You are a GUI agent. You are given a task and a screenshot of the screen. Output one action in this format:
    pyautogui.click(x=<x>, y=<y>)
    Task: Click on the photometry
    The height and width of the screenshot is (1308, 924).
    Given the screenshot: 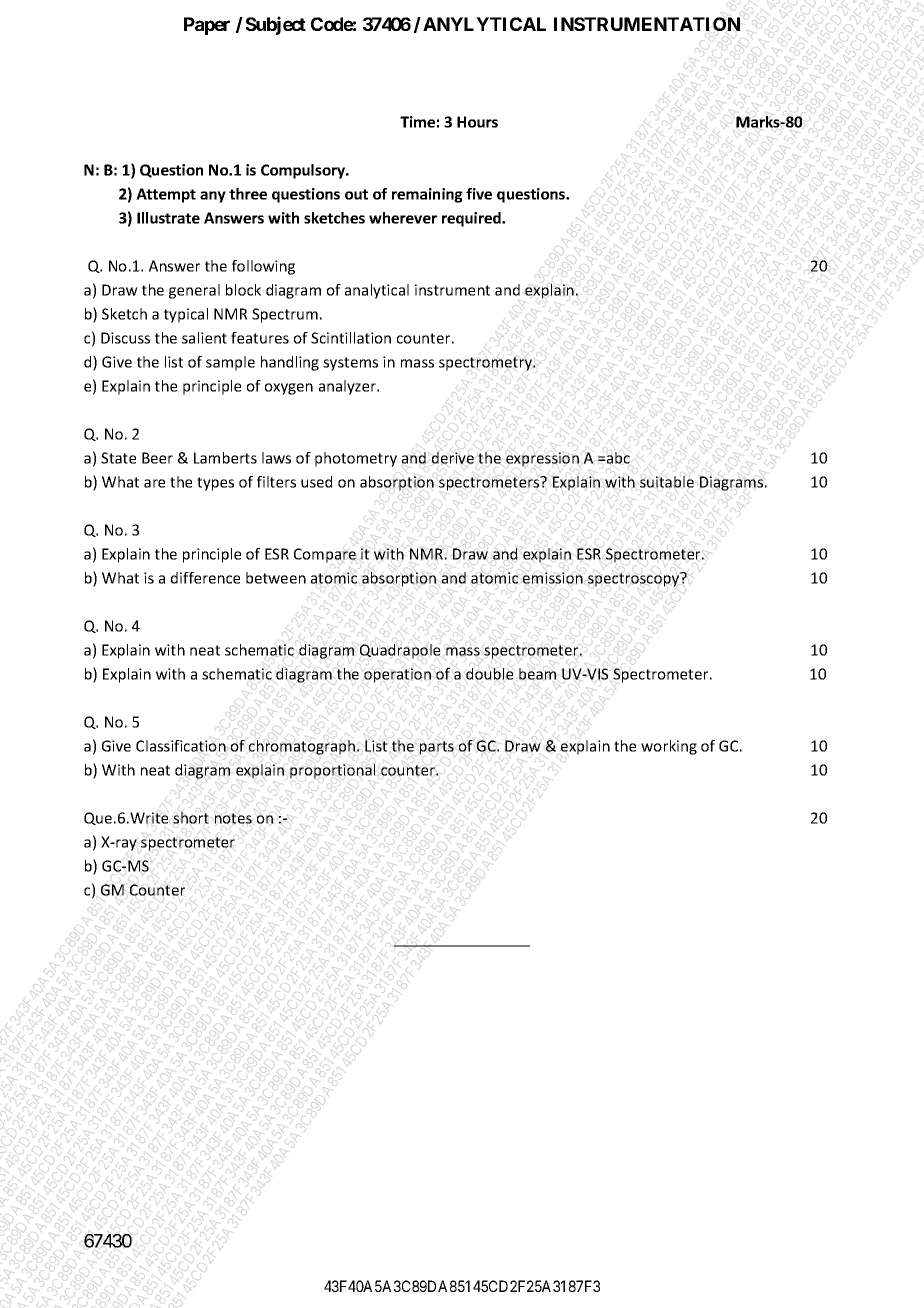 What is the action you would take?
    pyautogui.click(x=356, y=459)
